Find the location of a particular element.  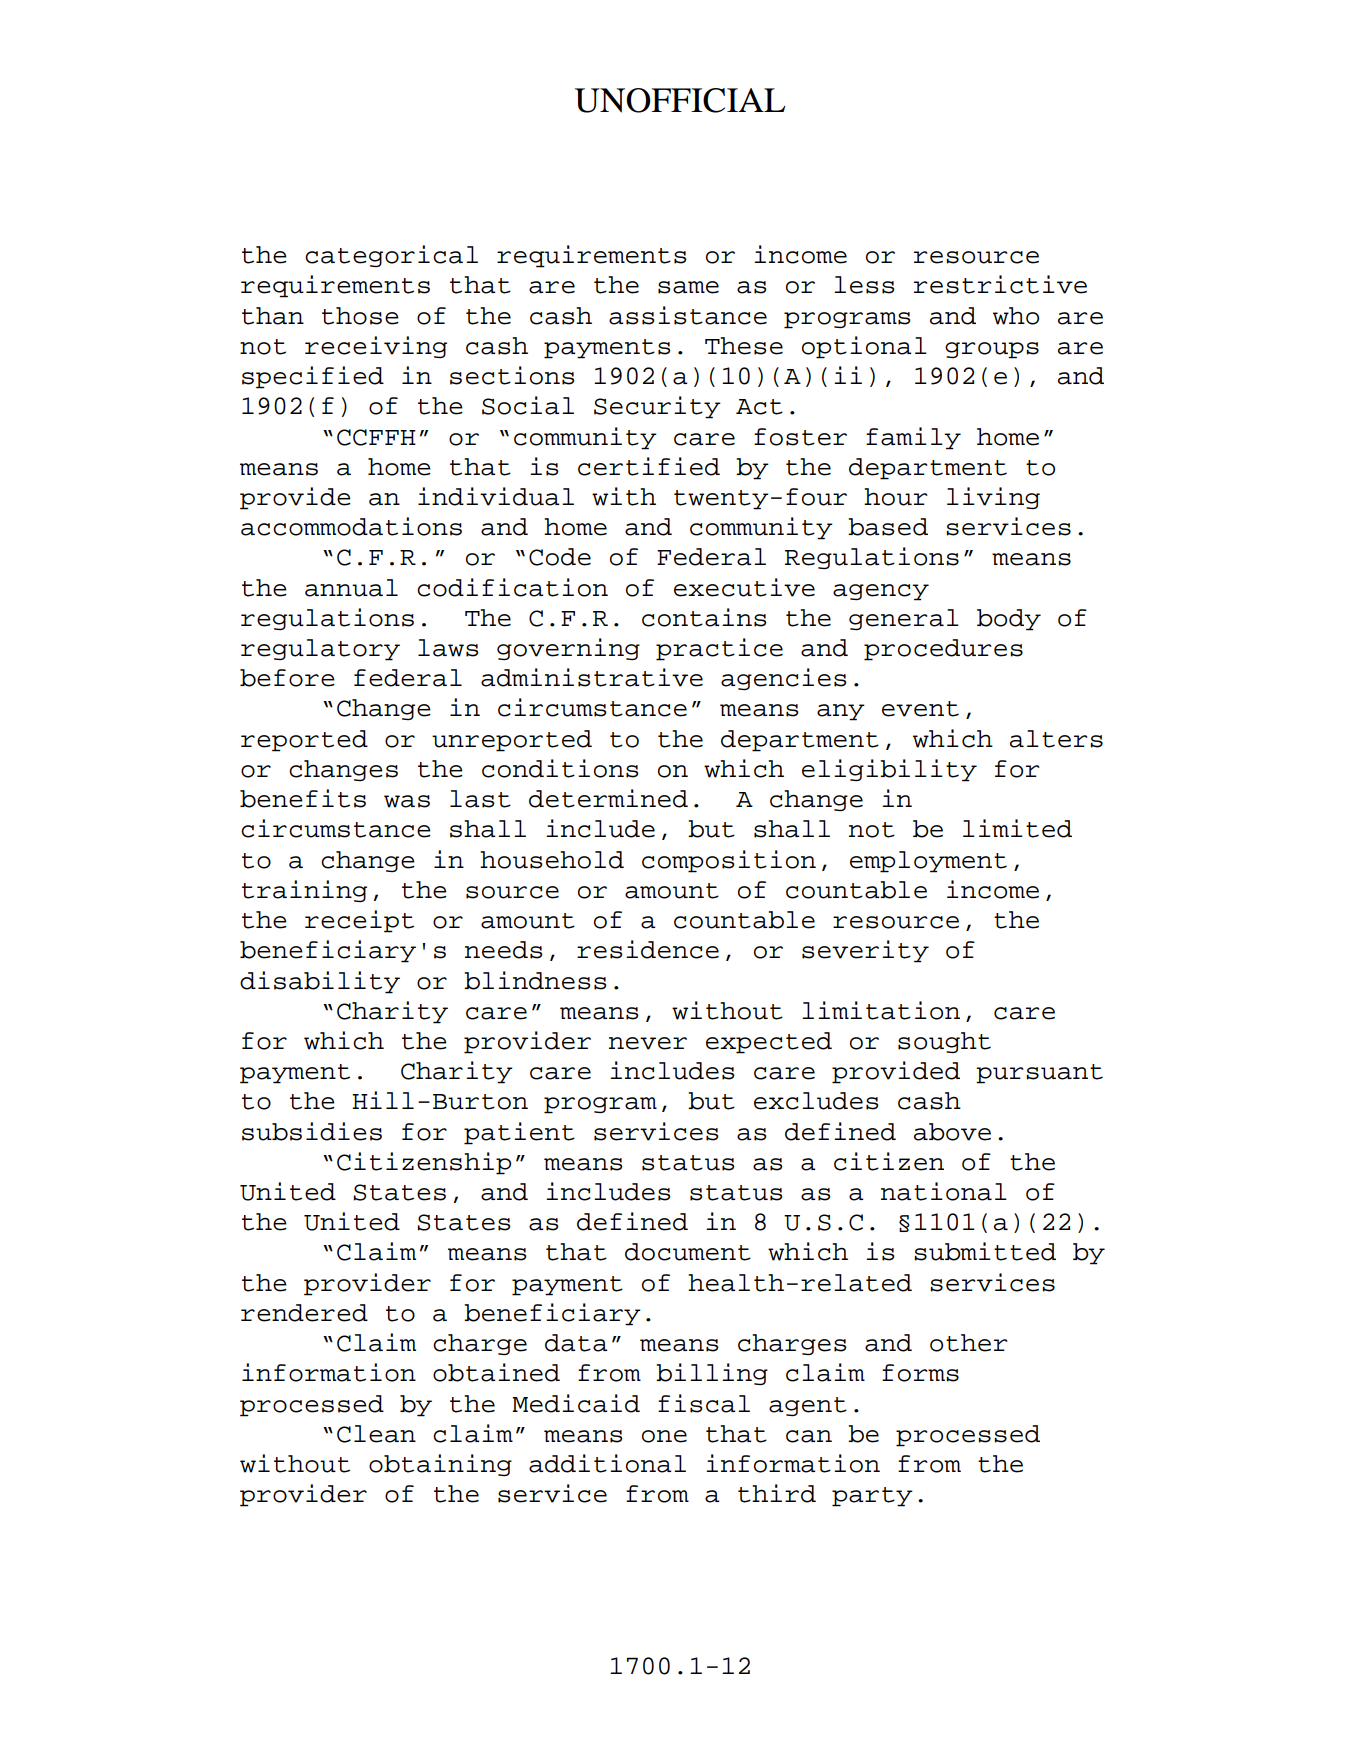

disability is located at coordinates (320, 982).
